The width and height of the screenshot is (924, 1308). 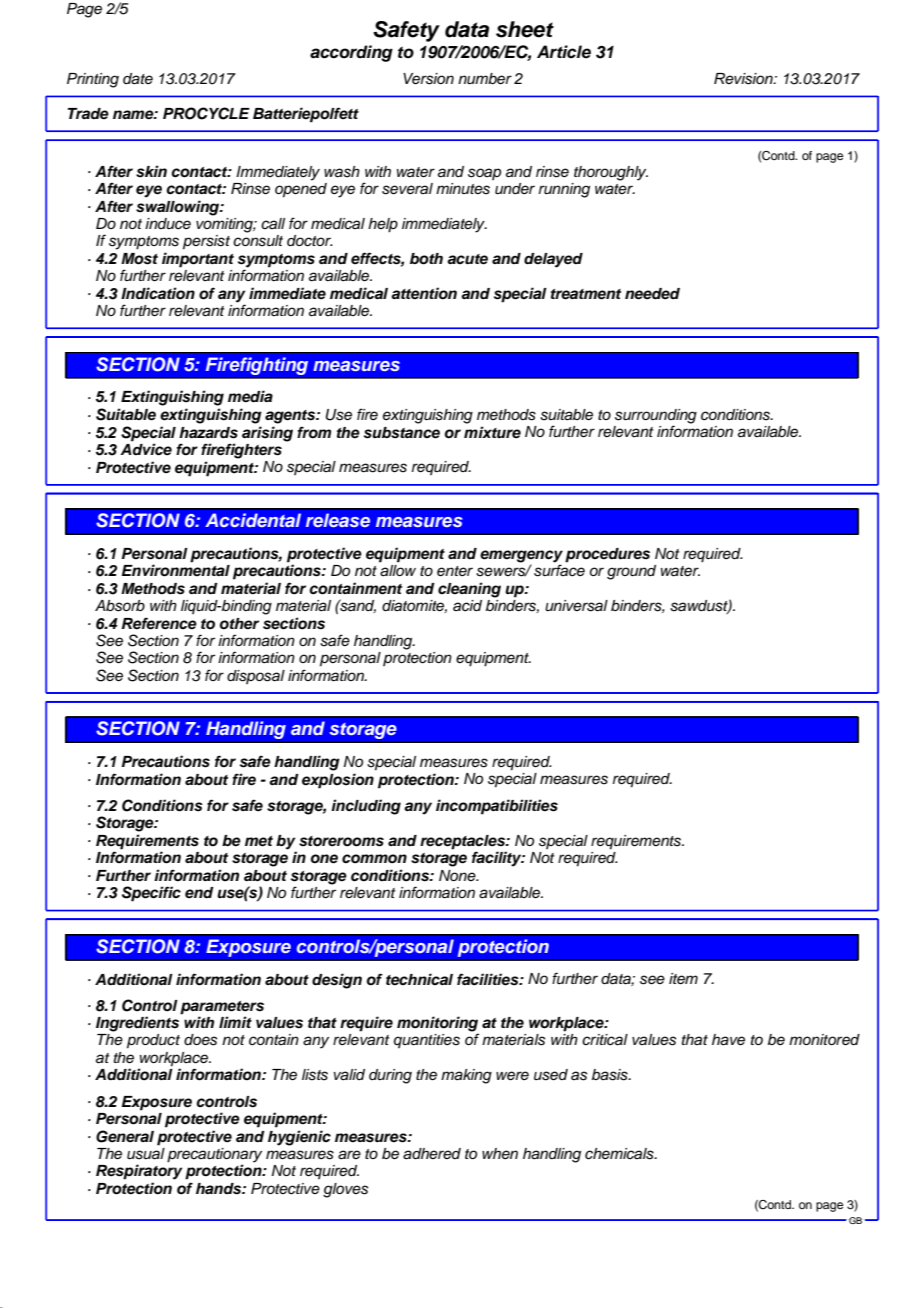 What do you see at coordinates (138, 79) in the screenshot?
I see `date` at bounding box center [138, 79].
